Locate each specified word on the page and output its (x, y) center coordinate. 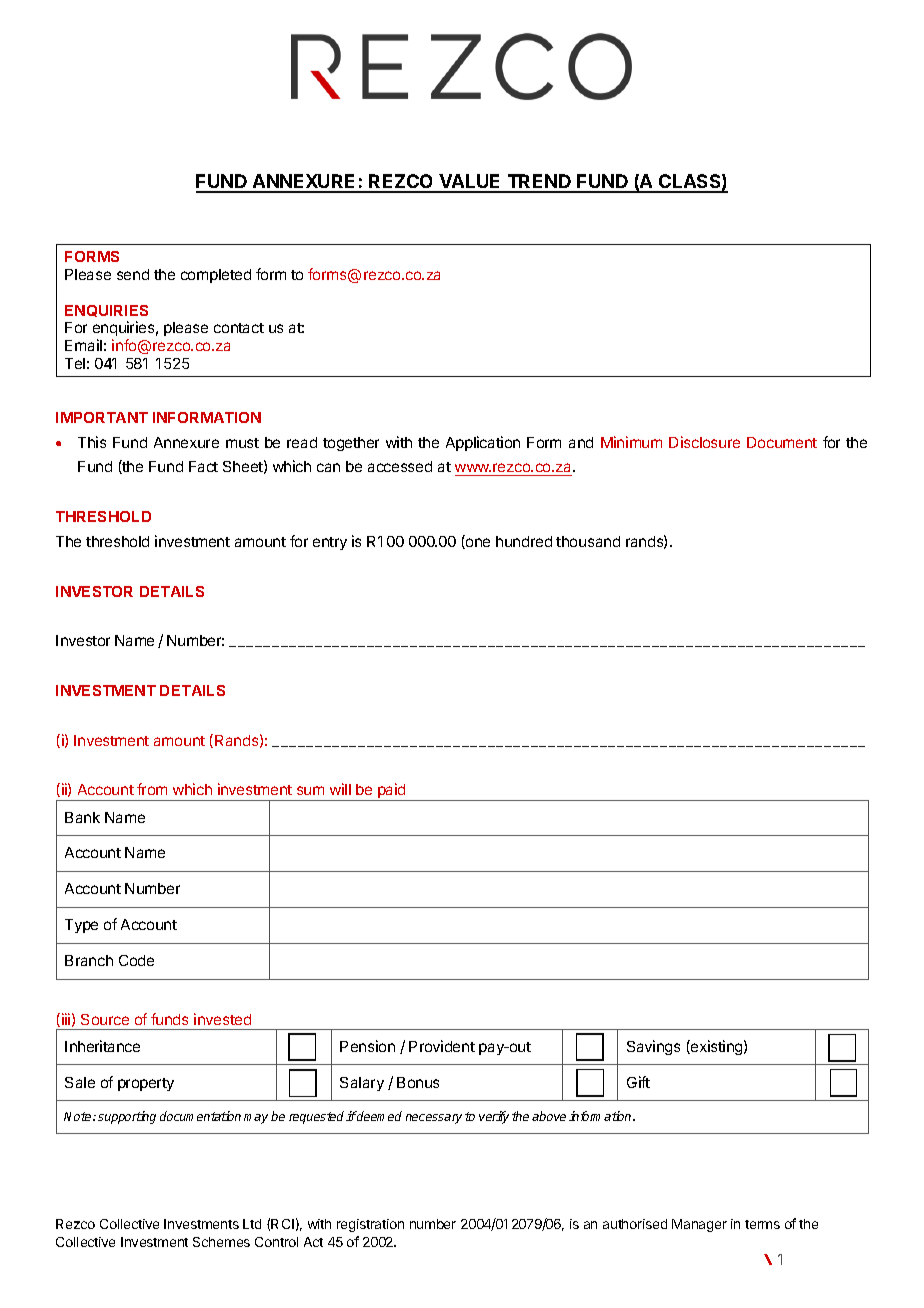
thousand (588, 541)
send (133, 274)
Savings (653, 1047)
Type (81, 926)
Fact (203, 466)
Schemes (221, 1242)
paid (392, 792)
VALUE (470, 183)
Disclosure (704, 442)
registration (370, 1225)
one (477, 543)
